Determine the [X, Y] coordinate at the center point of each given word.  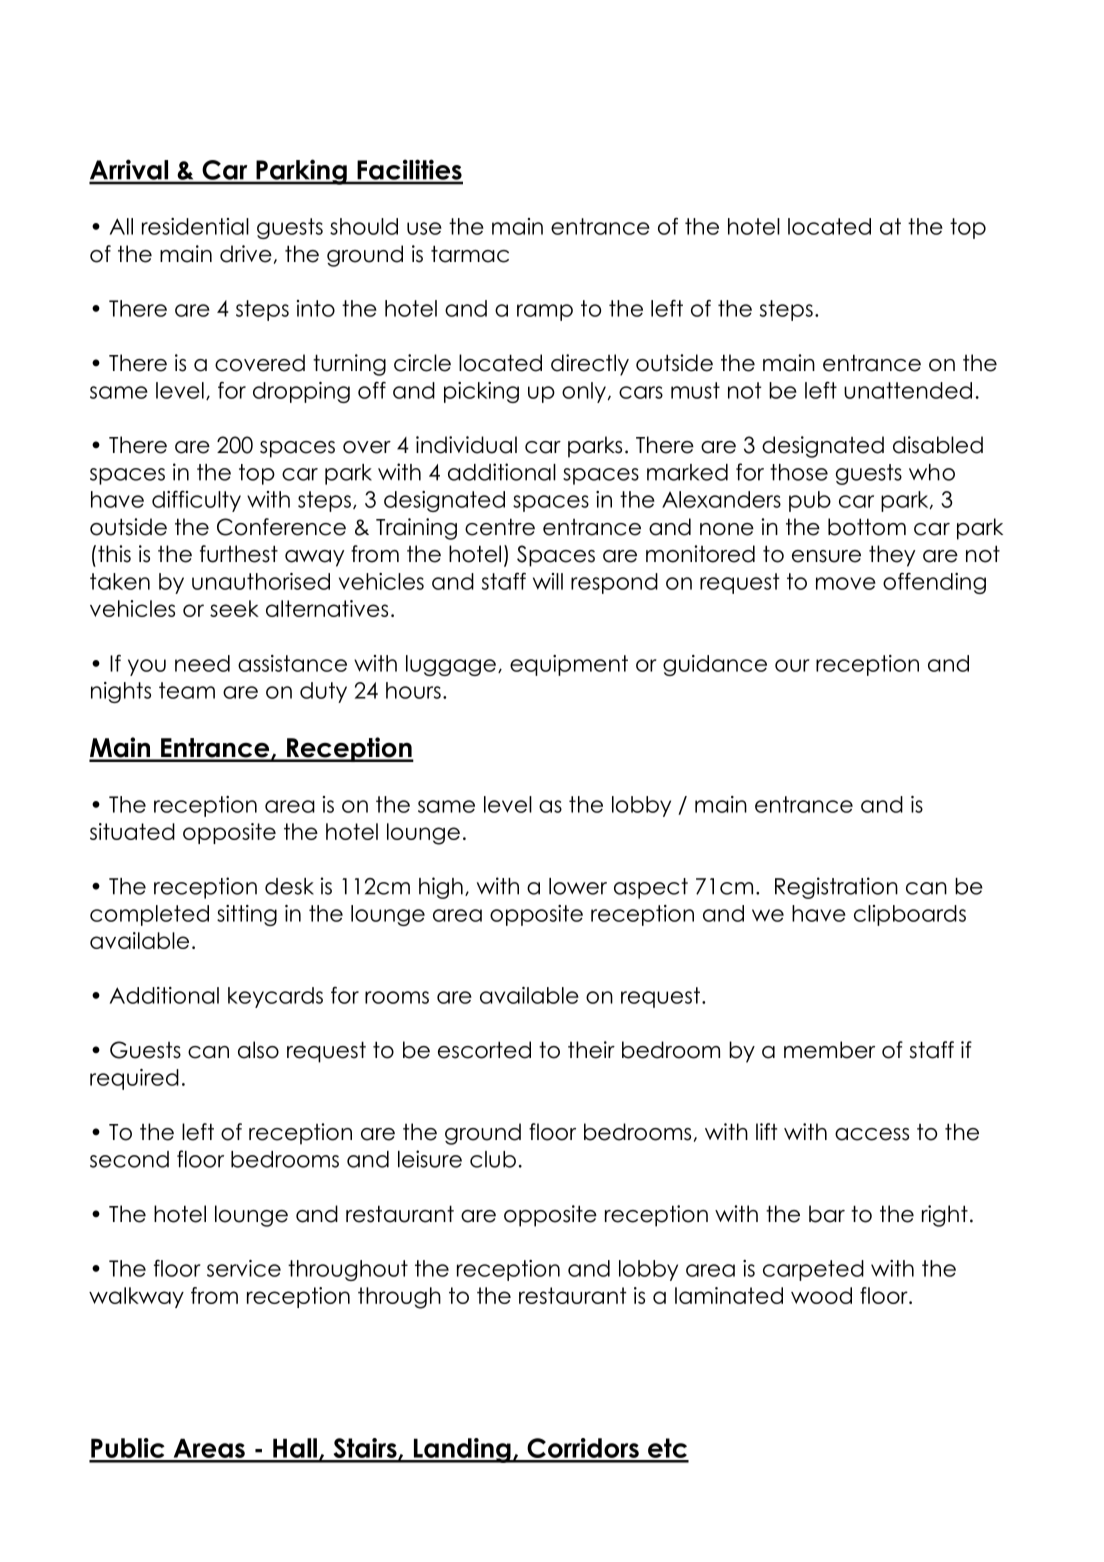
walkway [136, 1297]
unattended [908, 390]
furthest [239, 554]
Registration [836, 888]
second [129, 1159]
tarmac [470, 254]
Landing [462, 1450]
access [872, 1134]
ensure [826, 556]
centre [500, 527]
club [493, 1159]
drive [246, 254]
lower [578, 886]
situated [132, 831]
